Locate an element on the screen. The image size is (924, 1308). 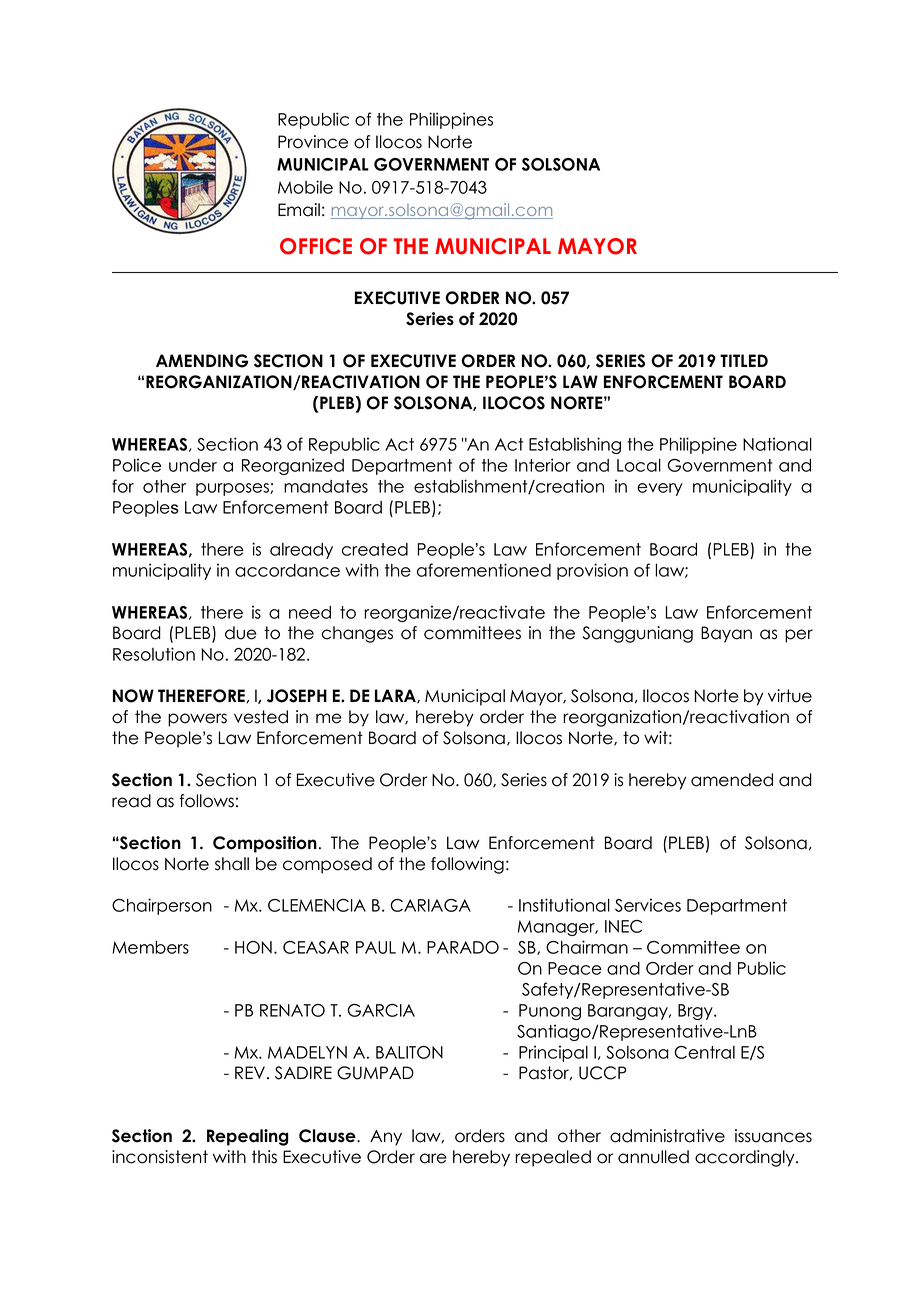
follows is located at coordinates (206, 801).
